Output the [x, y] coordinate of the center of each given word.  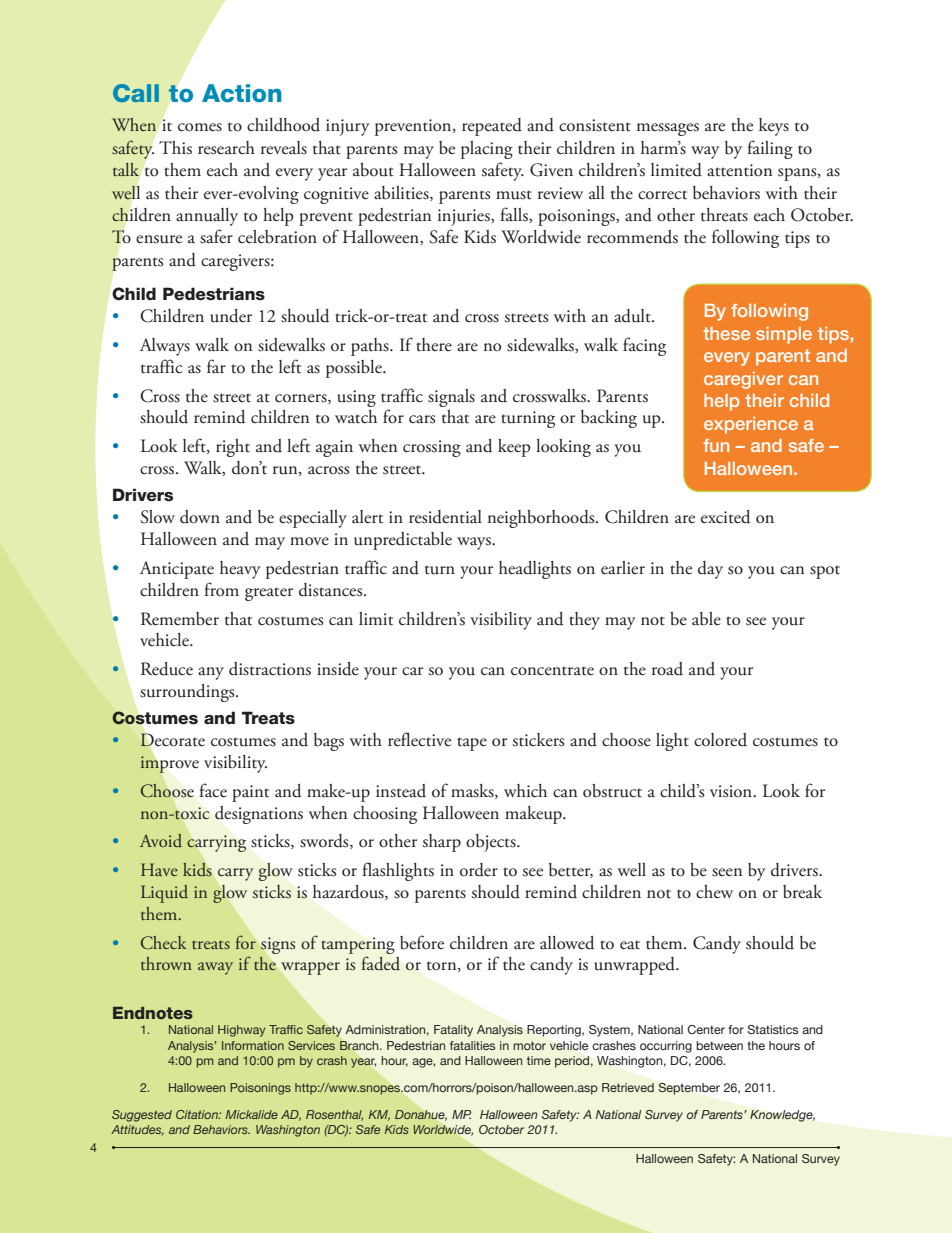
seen [727, 872]
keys [774, 127]
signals [451, 398]
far [216, 366]
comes [200, 127]
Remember [180, 619]
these [726, 333]
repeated [492, 127]
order [479, 870]
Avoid [161, 840]
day [710, 570]
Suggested [142, 1116]
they [584, 621]
